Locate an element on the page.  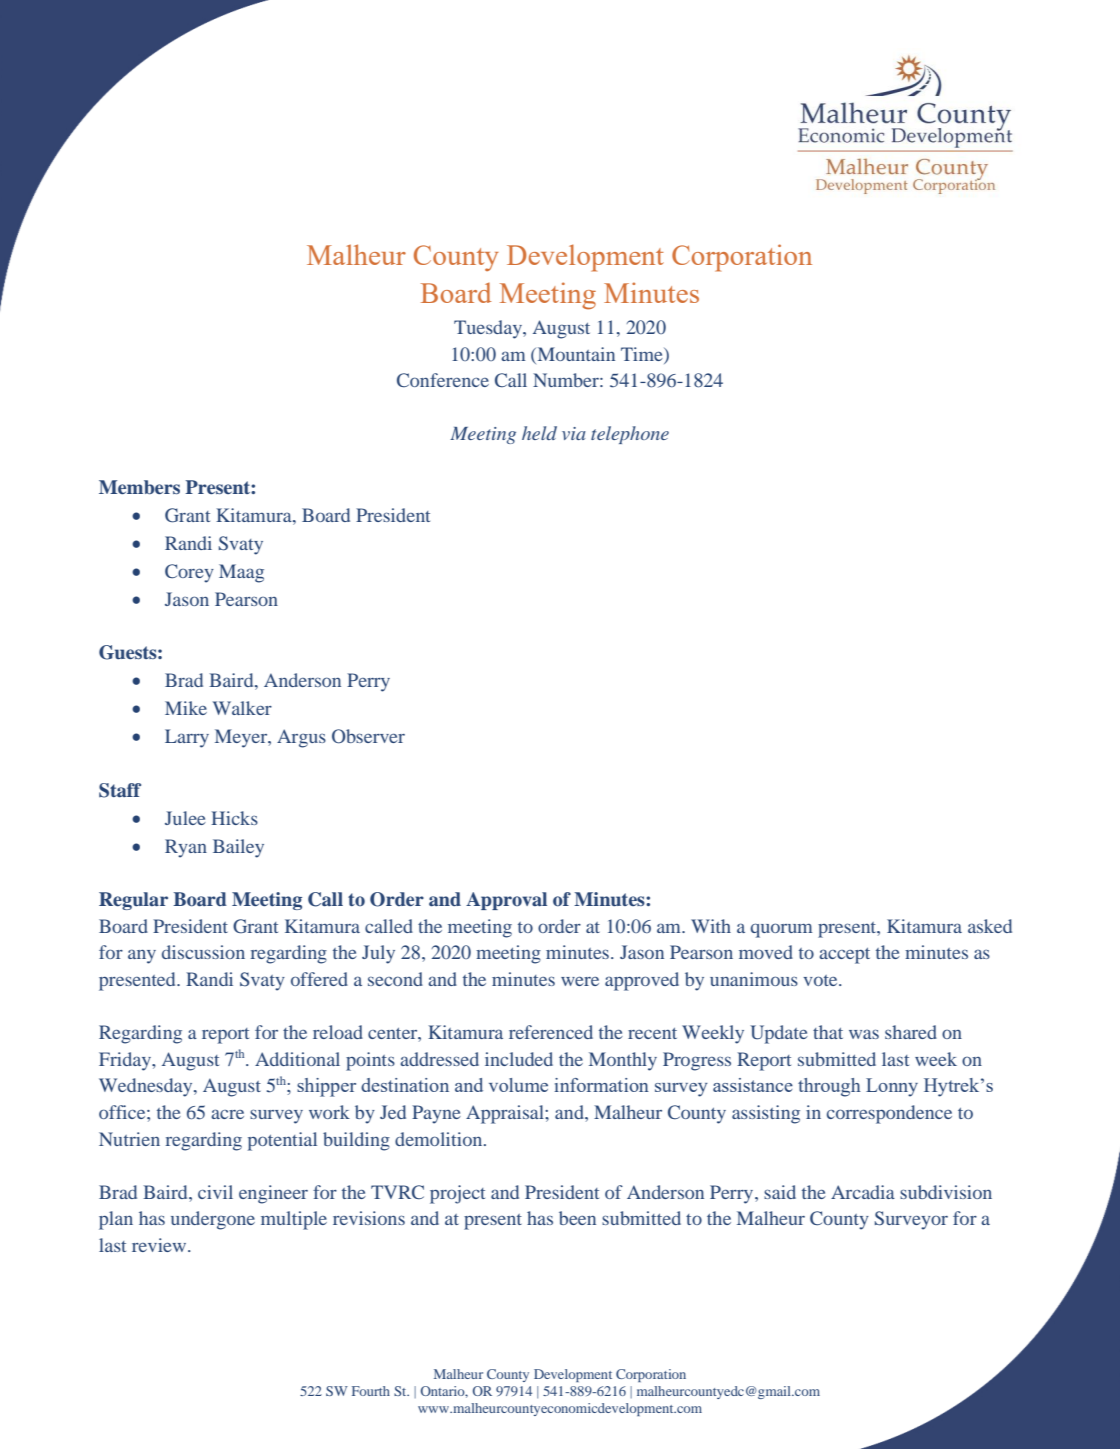
Time is located at coordinates (643, 354).
